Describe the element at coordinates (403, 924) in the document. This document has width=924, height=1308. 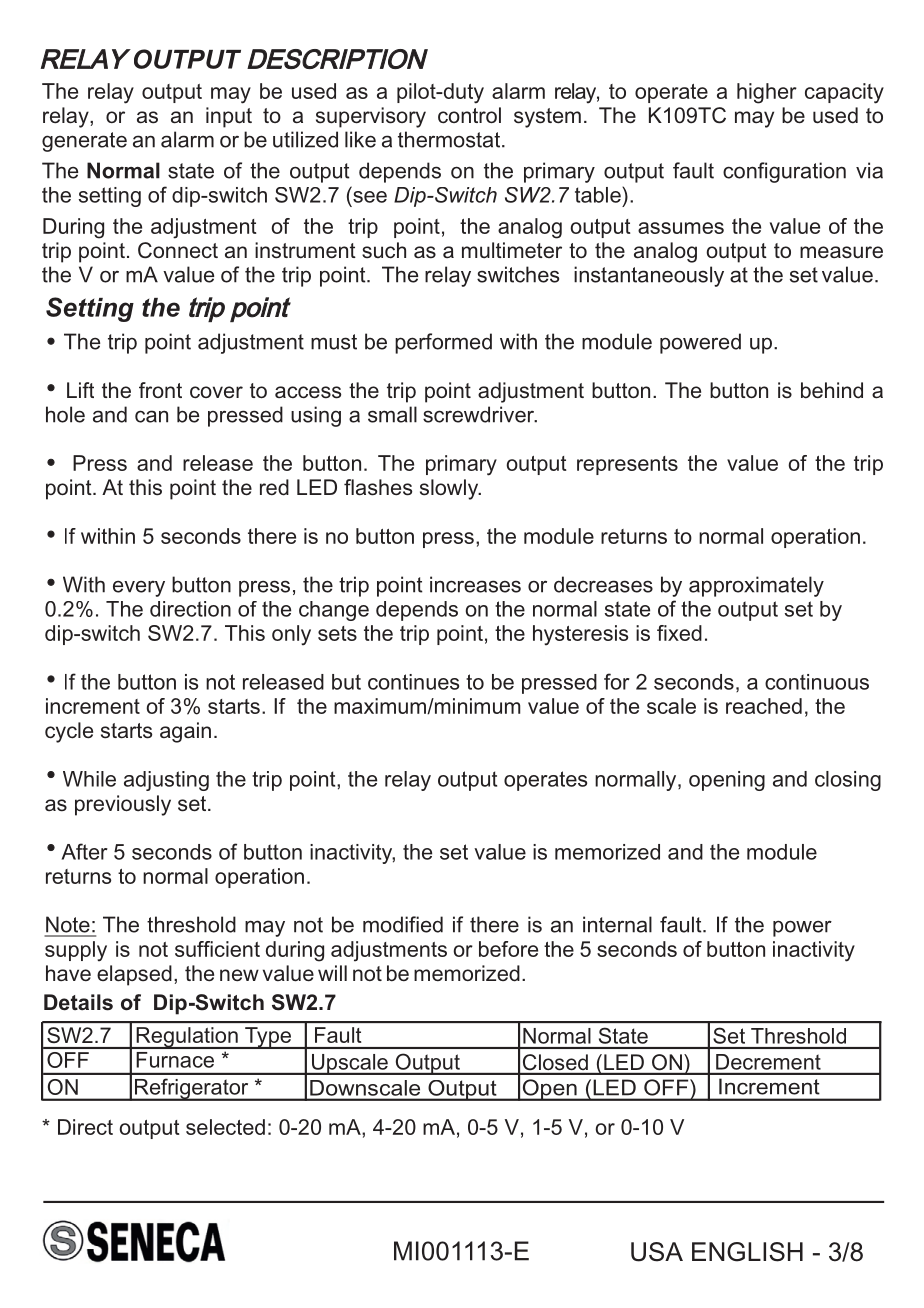
I see `modified` at that location.
